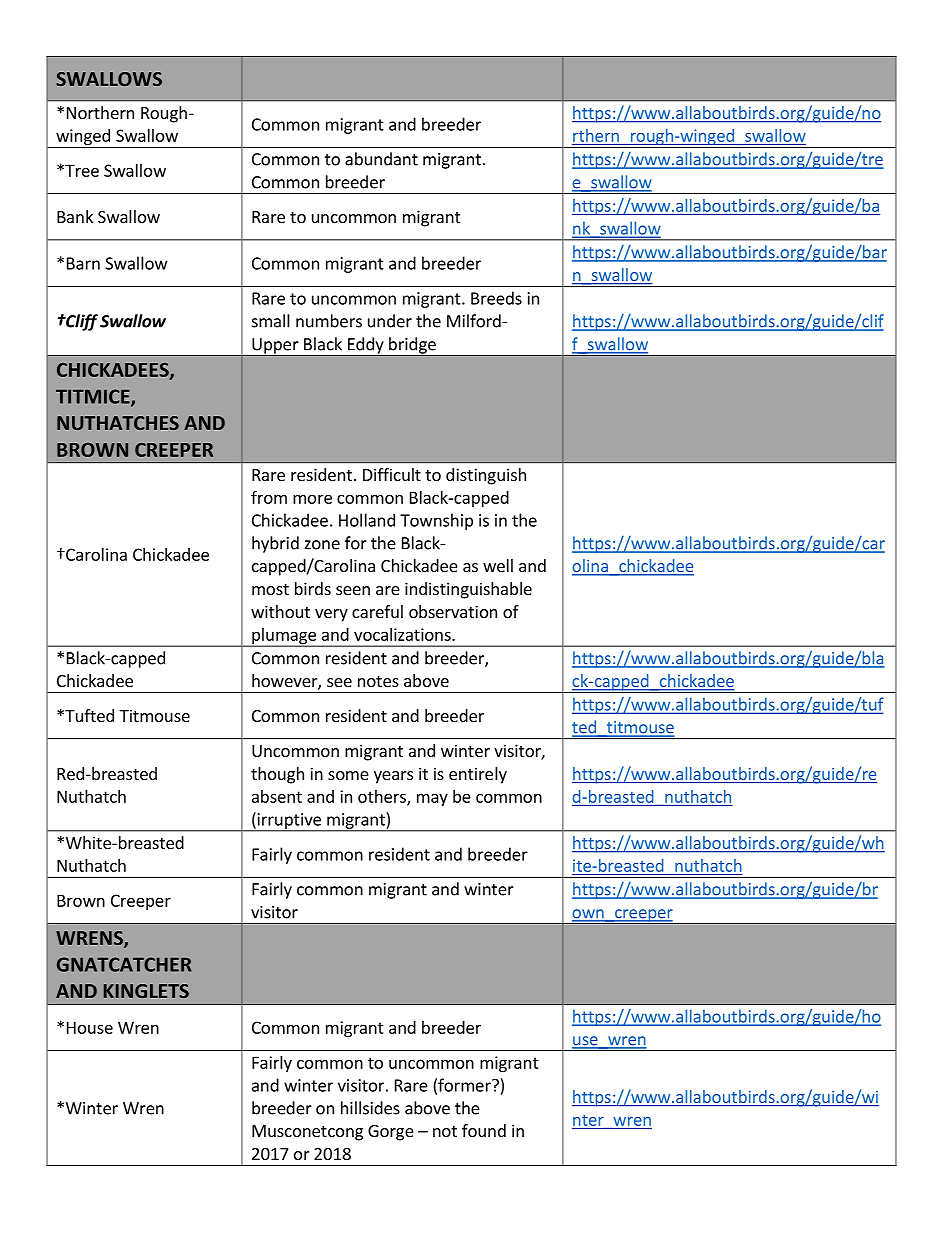 The height and width of the page is (1233, 952). Describe the element at coordinates (277, 775) in the page. I see `though` at that location.
